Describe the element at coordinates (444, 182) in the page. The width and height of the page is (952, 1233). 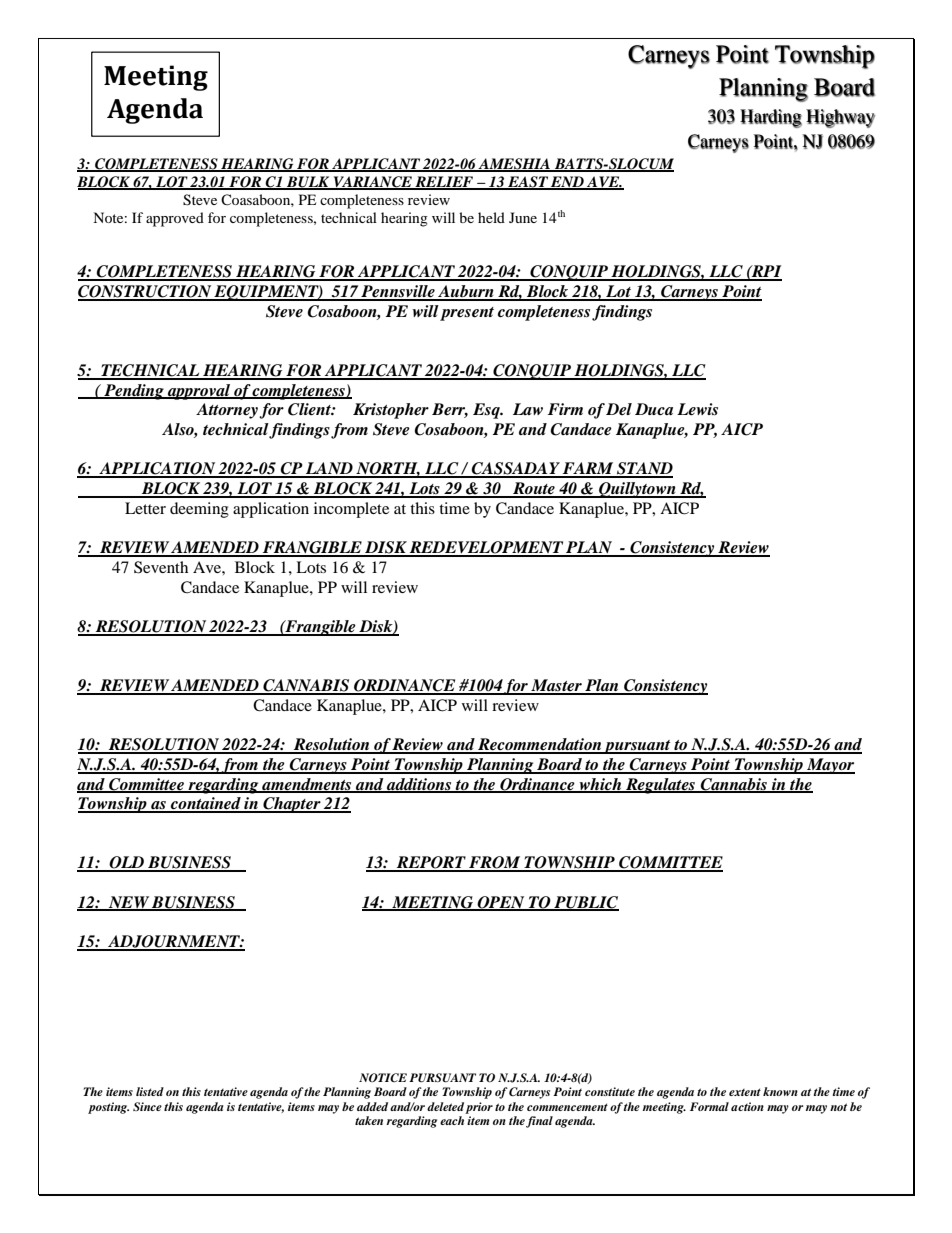
I see `RELIEF` at that location.
